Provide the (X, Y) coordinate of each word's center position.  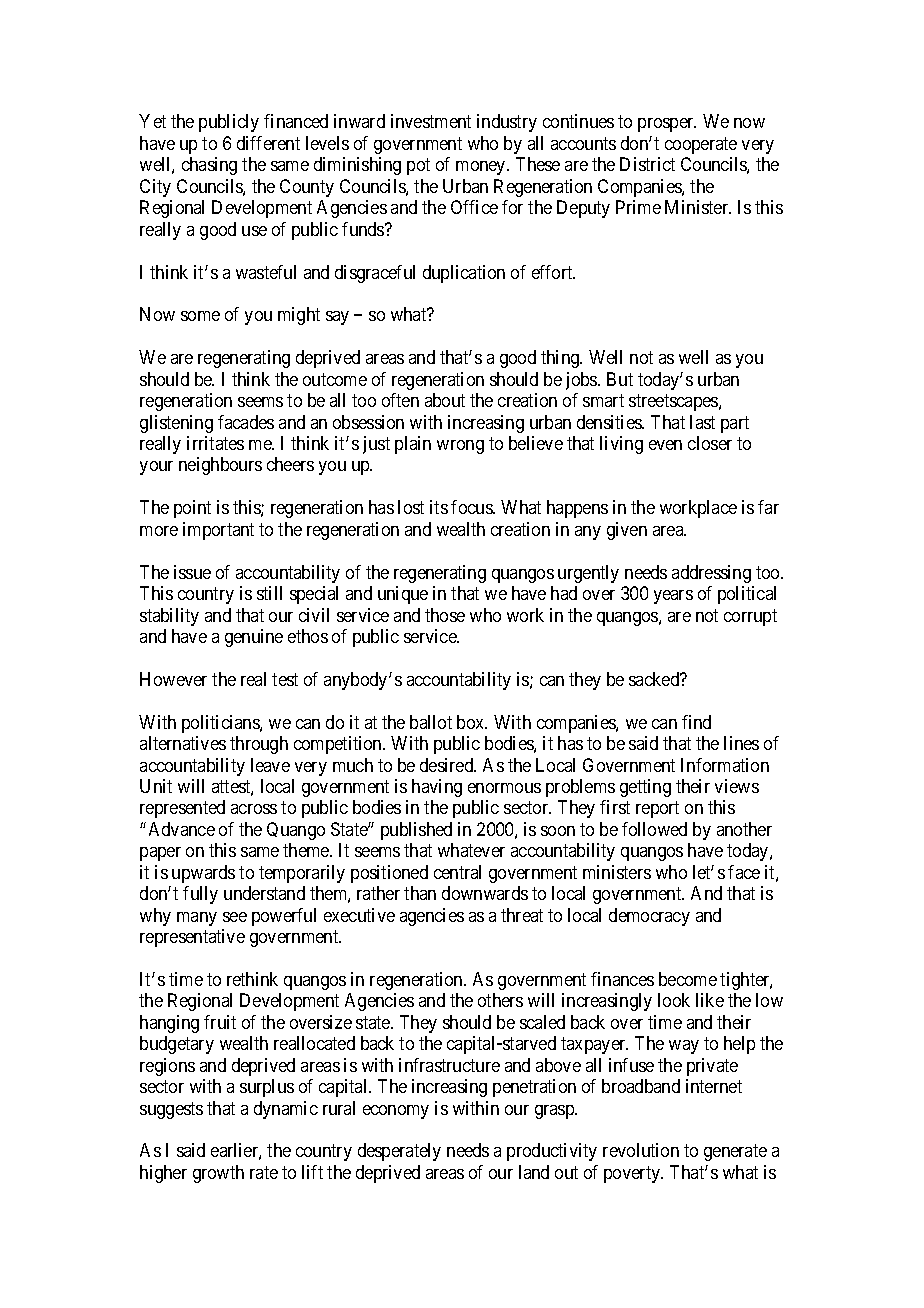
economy (396, 1112)
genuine (254, 638)
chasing (209, 166)
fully (200, 895)
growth (218, 1174)
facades (246, 422)
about (445, 400)
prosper (667, 125)
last (702, 422)
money (482, 168)
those (445, 615)
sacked (655, 679)
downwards (485, 893)
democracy (649, 917)
